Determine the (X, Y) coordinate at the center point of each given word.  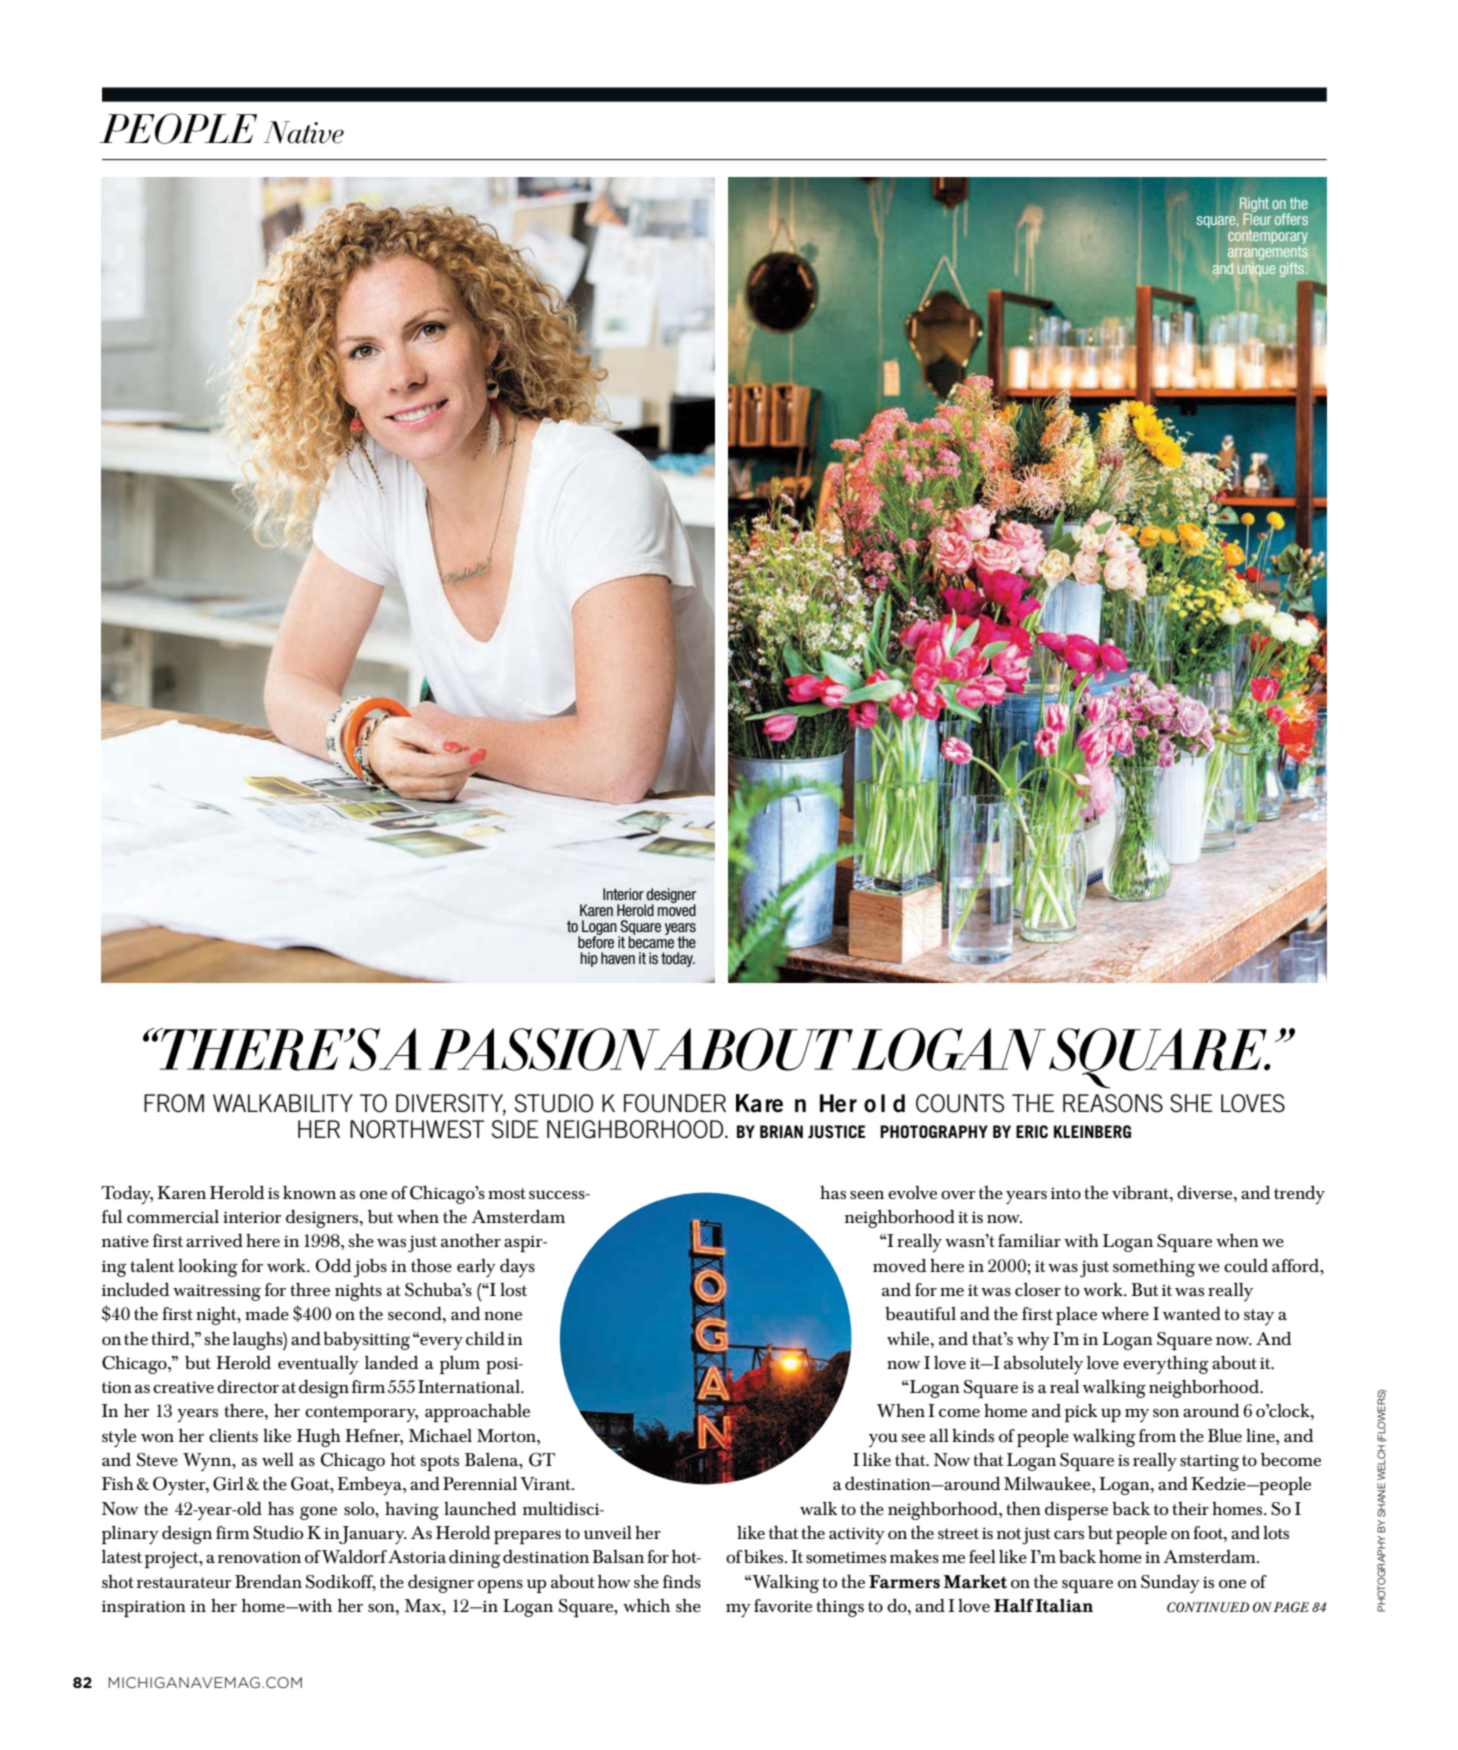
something (1154, 1268)
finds (682, 1581)
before (596, 941)
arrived (214, 1240)
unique (1256, 269)
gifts (1293, 269)
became (651, 941)
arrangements (1268, 254)
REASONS (1113, 1103)
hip (589, 959)
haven (618, 958)
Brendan (268, 1581)
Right (1254, 205)
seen (867, 1195)
